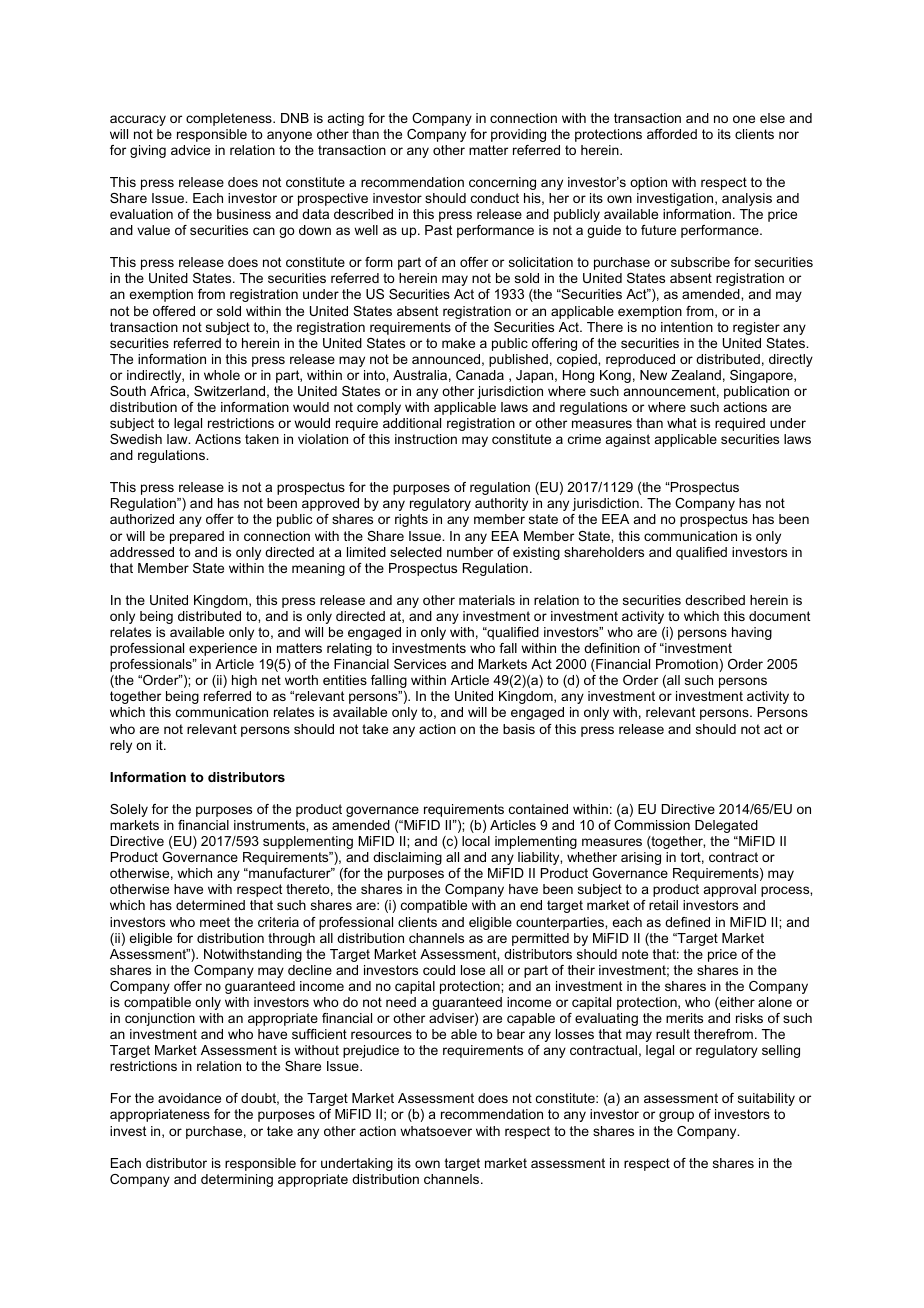  What do you see at coordinates (672, 134) in the image?
I see `afforded` at bounding box center [672, 134].
